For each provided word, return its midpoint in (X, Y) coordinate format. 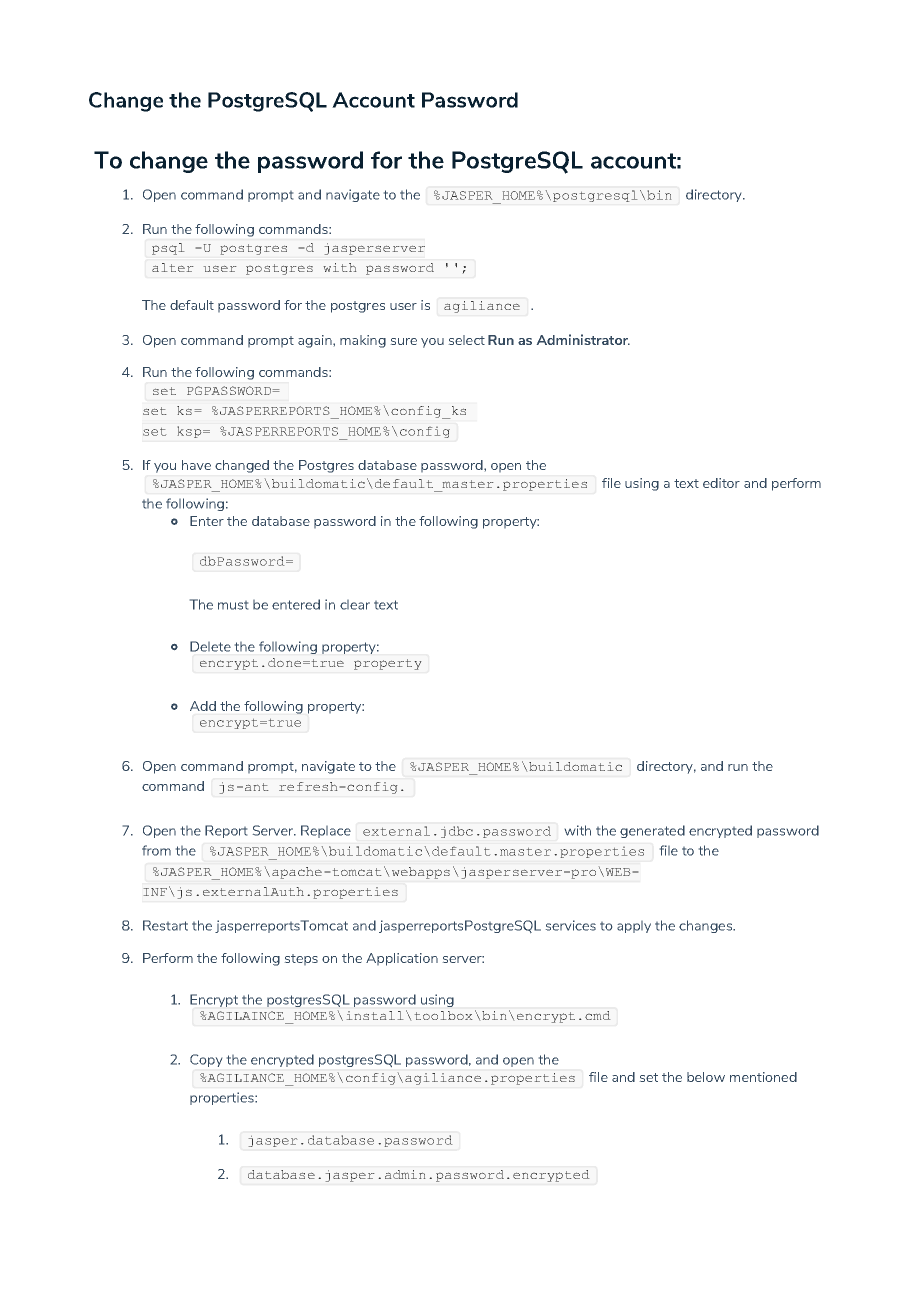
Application (402, 959)
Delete (210, 646)
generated (652, 831)
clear (355, 605)
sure (404, 341)
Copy (206, 1060)
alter (172, 267)
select (467, 340)
